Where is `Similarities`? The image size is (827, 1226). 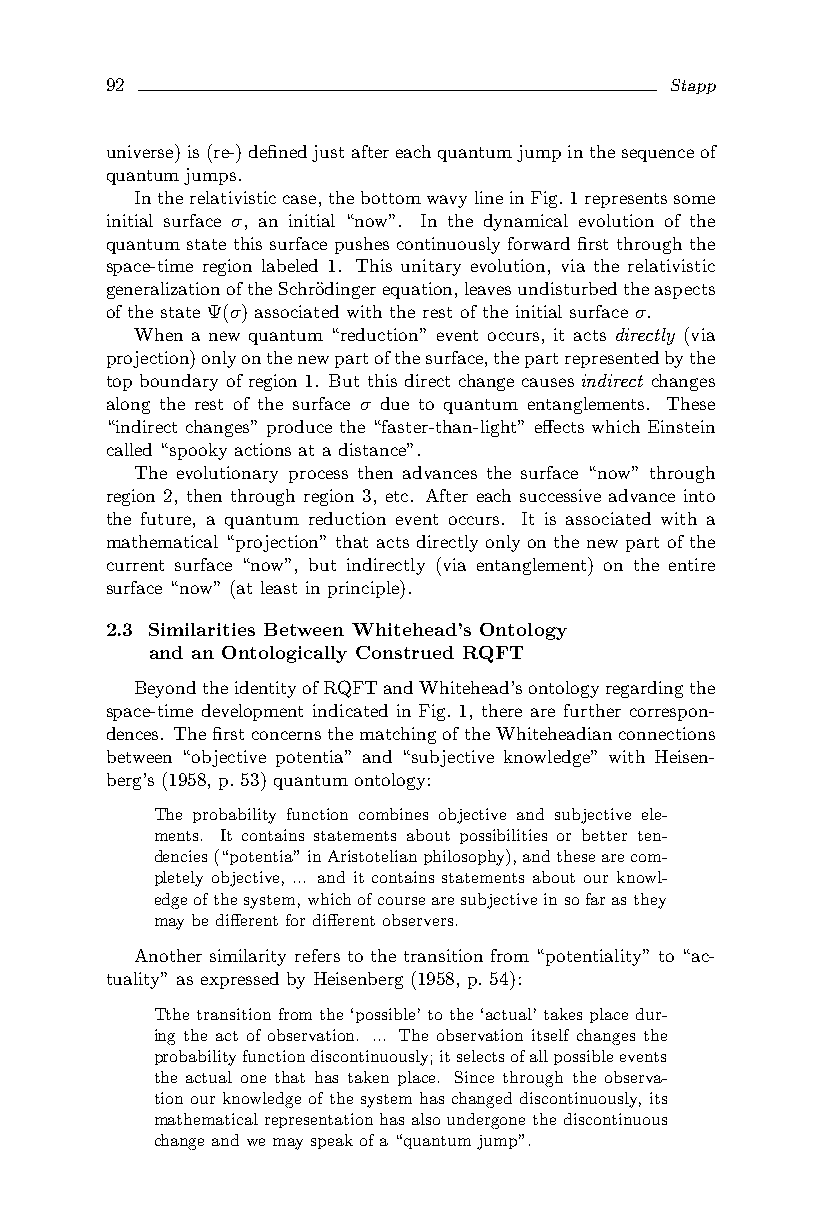 Similarities is located at coordinates (202, 629).
